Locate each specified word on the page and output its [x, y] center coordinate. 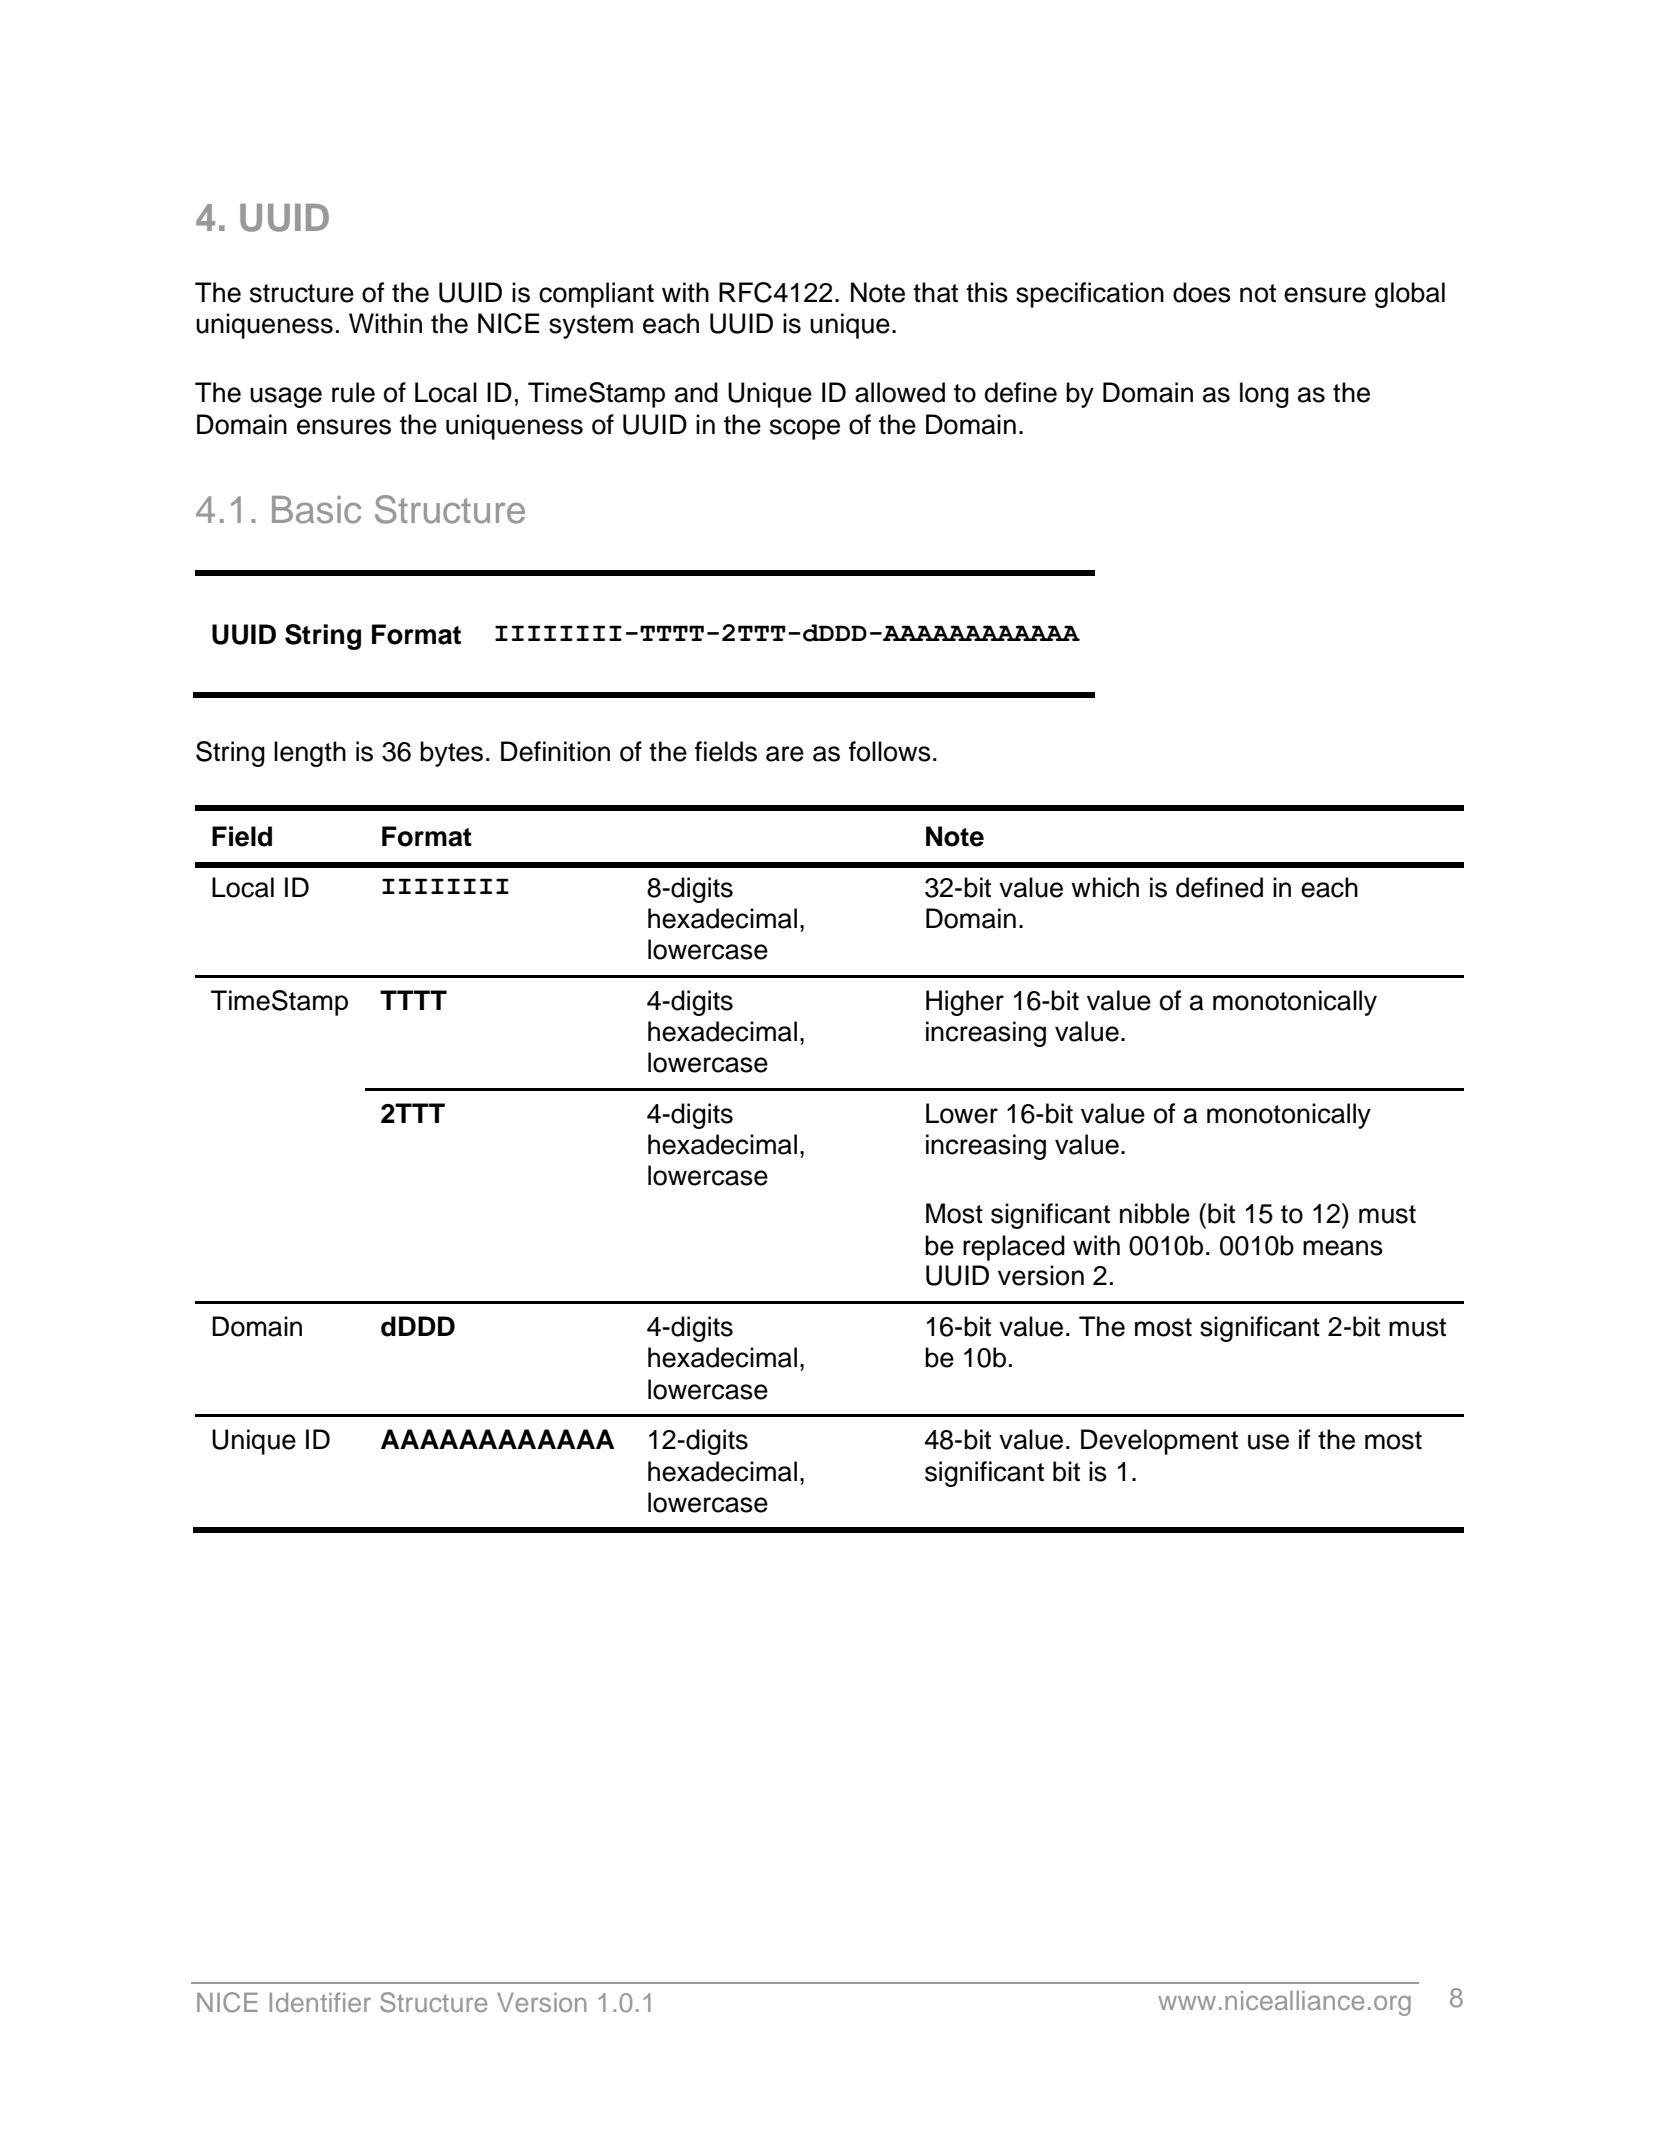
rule [353, 392]
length [310, 754]
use [1268, 1442]
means [1343, 1248]
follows [890, 751]
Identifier [320, 2002]
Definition [555, 751]
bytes [451, 754]
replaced [1014, 1248]
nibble [1155, 1213]
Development [1159, 1442]
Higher [965, 1003]
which [1105, 887]
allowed [900, 392]
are [785, 754]
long [1264, 395]
